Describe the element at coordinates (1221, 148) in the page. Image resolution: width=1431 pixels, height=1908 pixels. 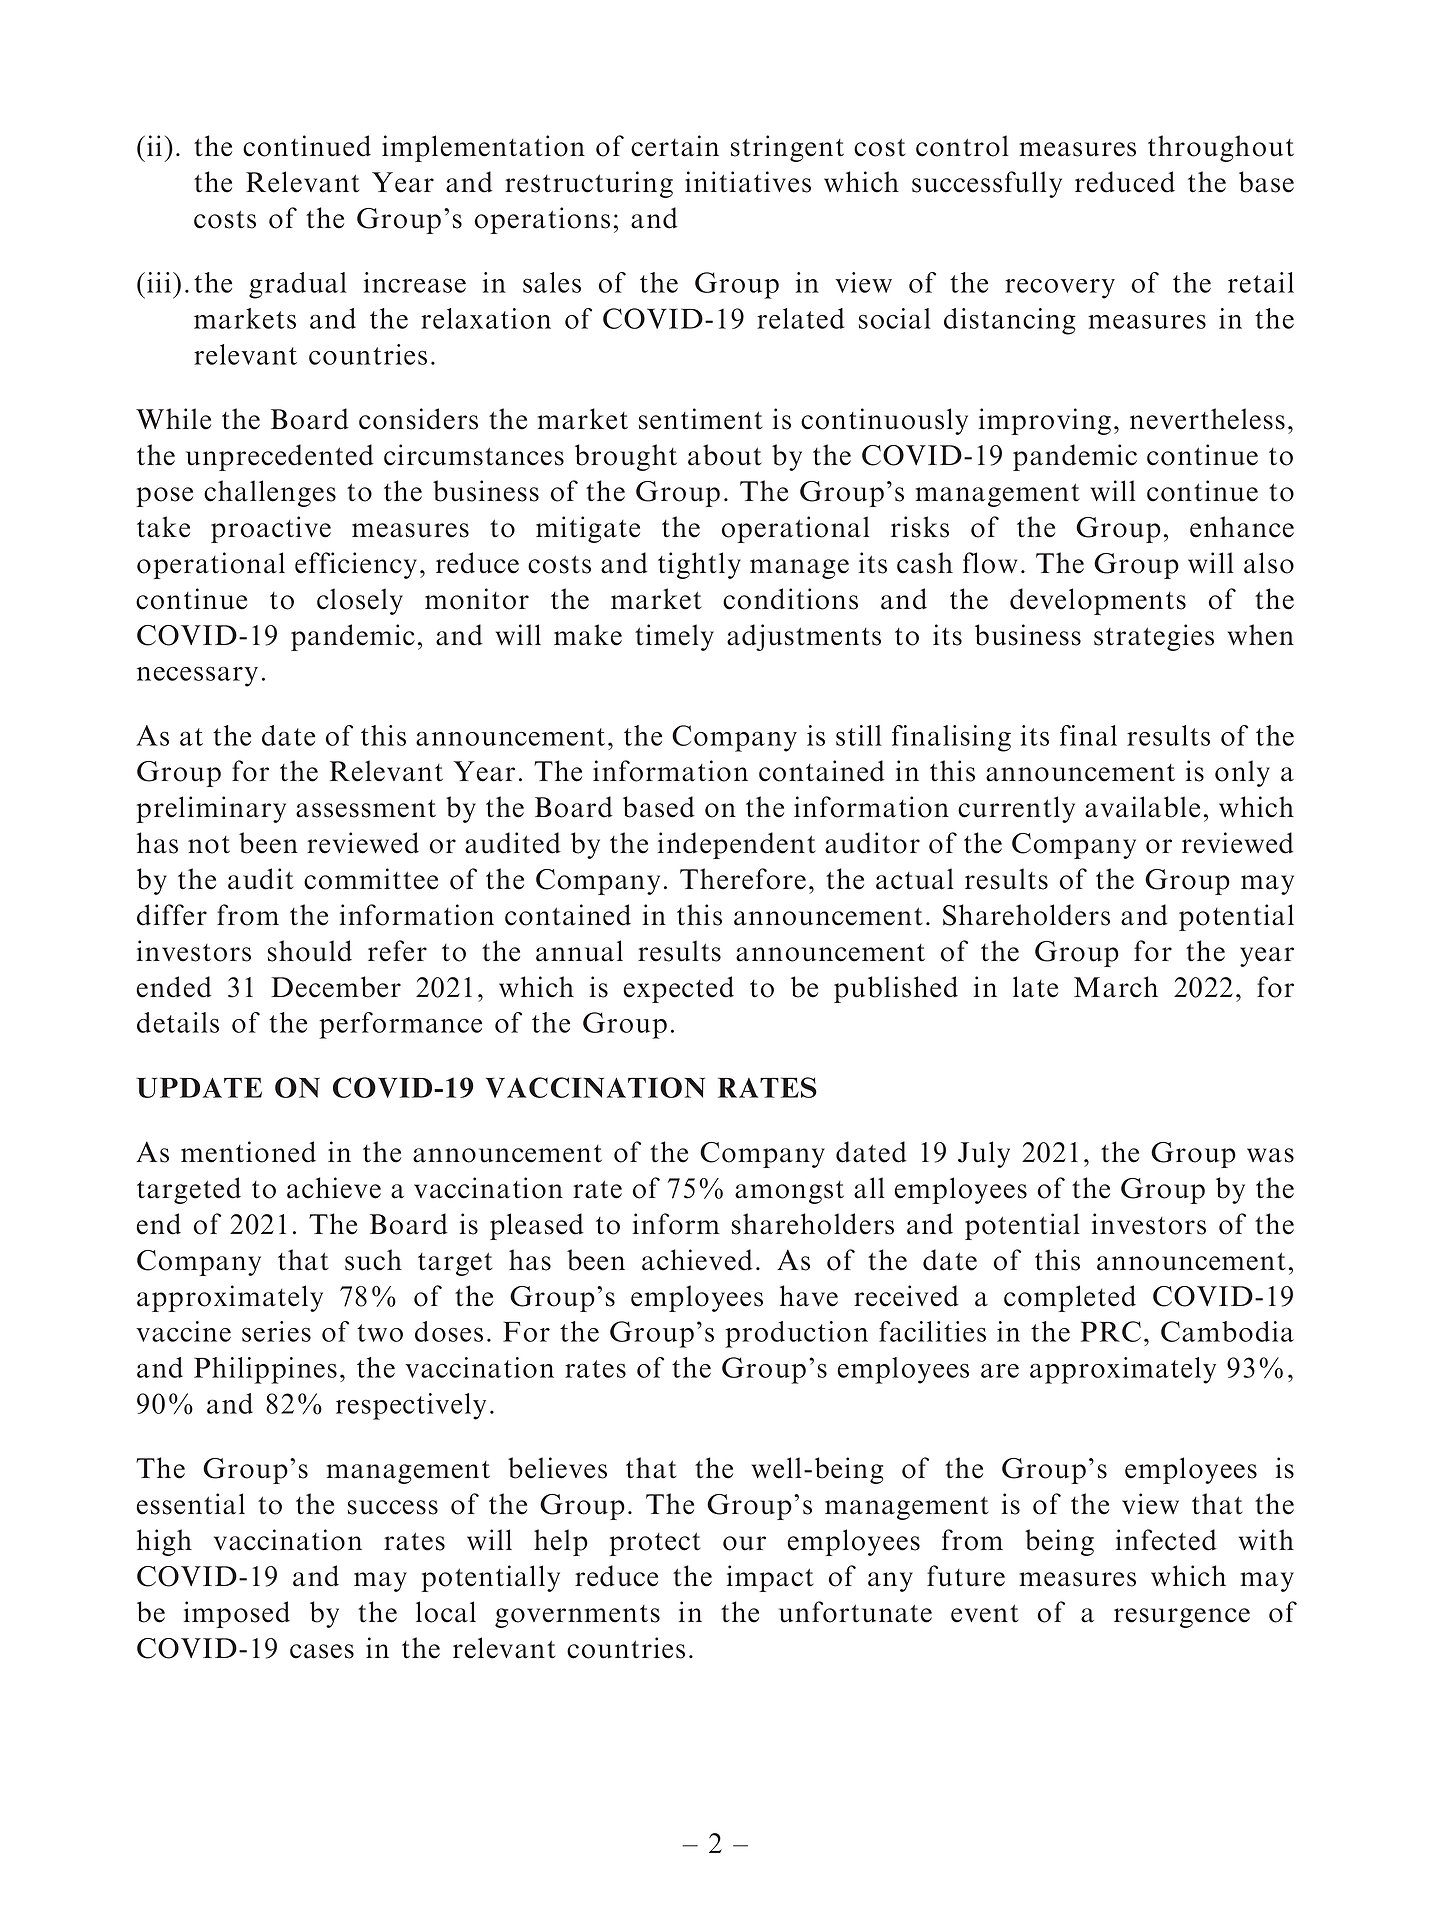
I see `throughout` at that location.
